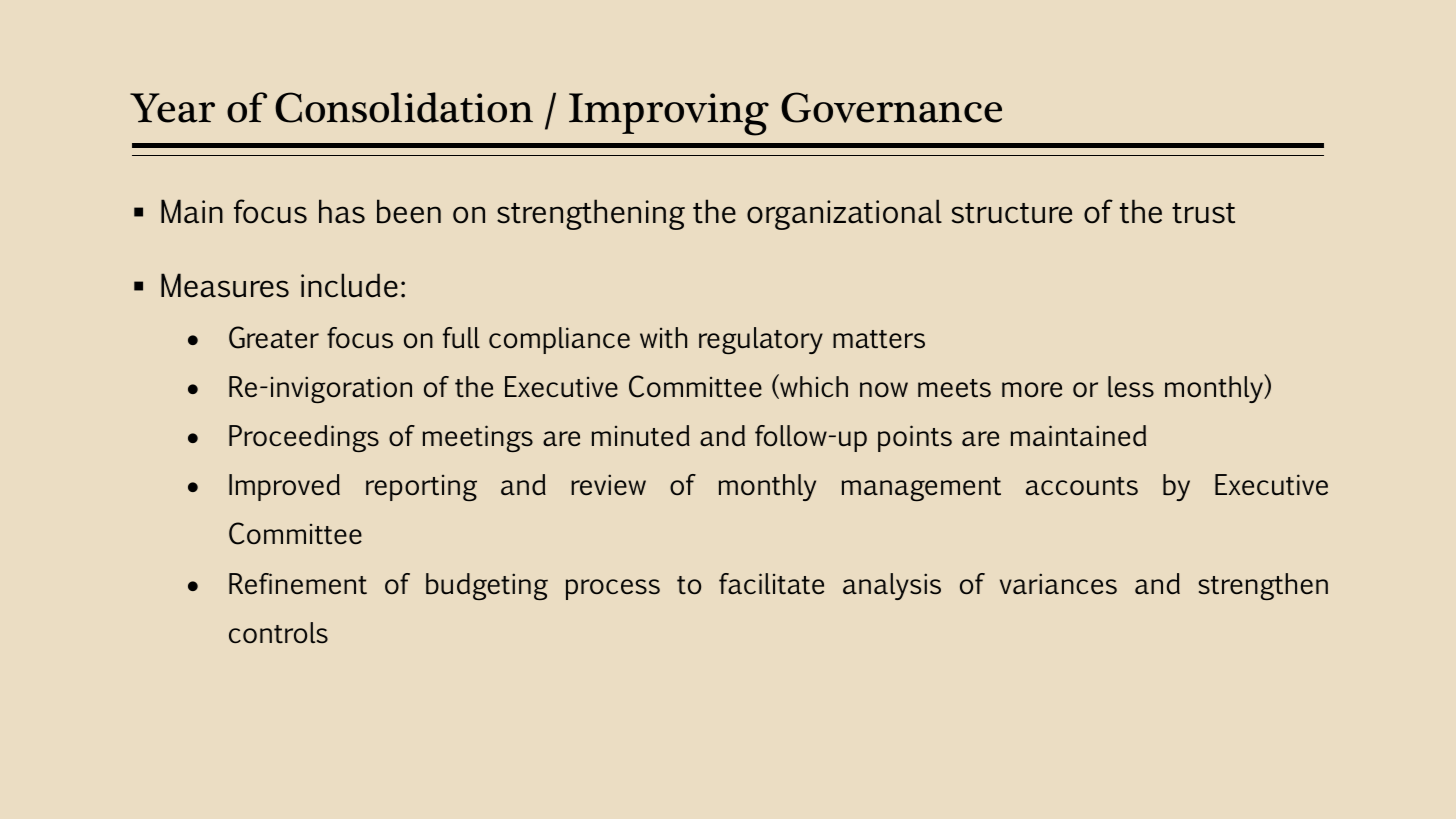  Describe the element at coordinates (663, 337) in the image. I see `with` at that location.
